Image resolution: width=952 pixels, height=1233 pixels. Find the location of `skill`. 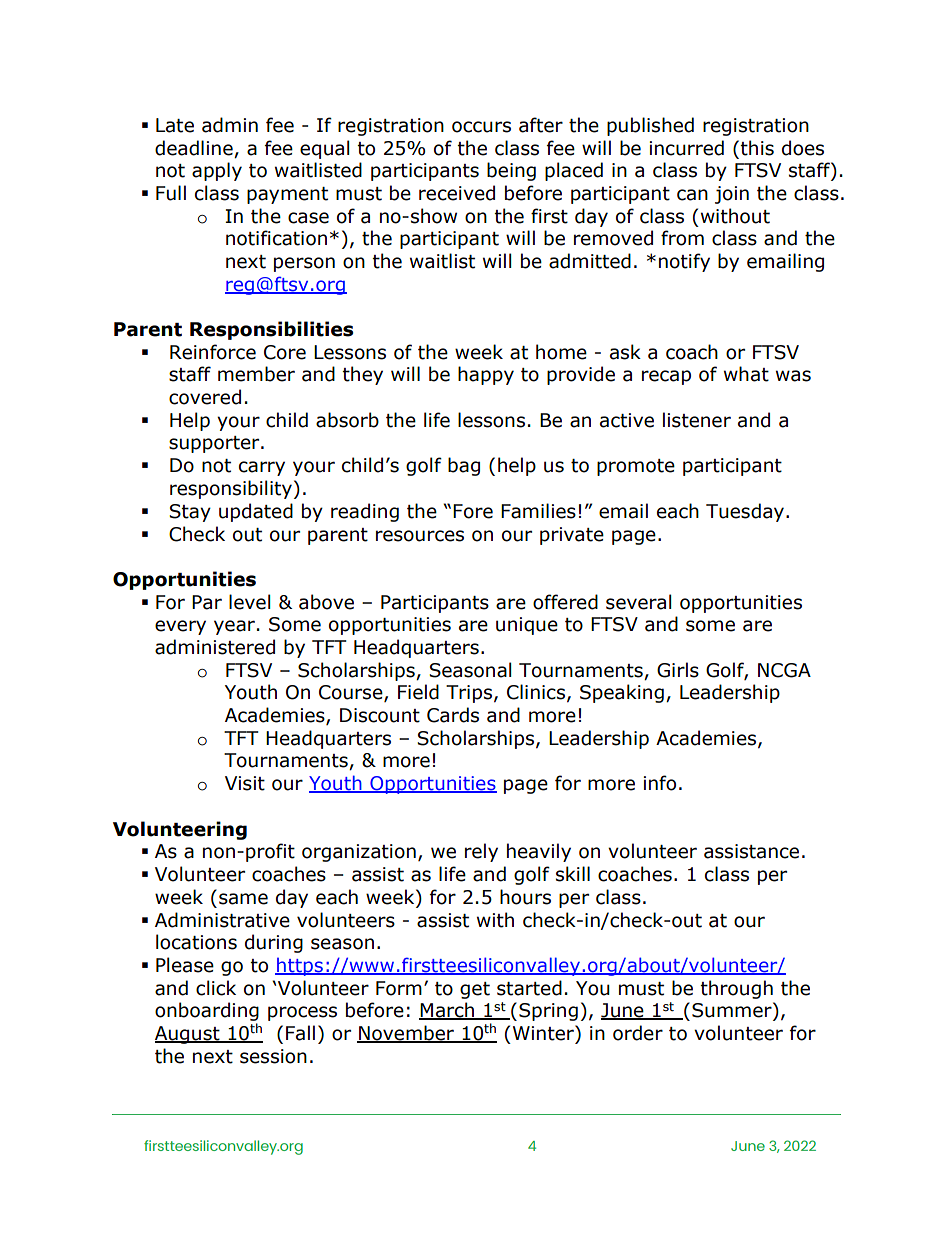

skill is located at coordinates (573, 874).
